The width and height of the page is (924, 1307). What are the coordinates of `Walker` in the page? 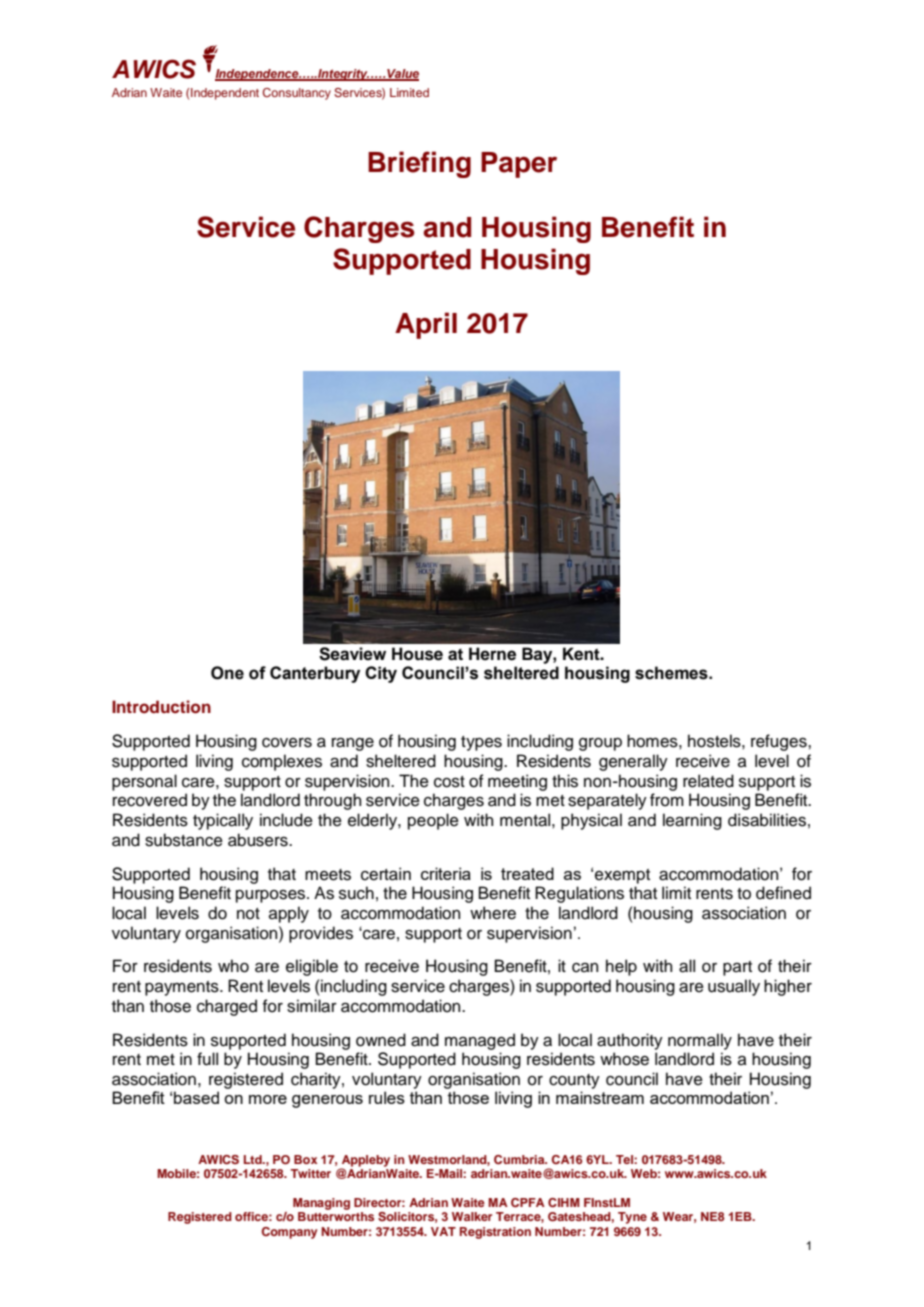 It's located at (472, 1216).
